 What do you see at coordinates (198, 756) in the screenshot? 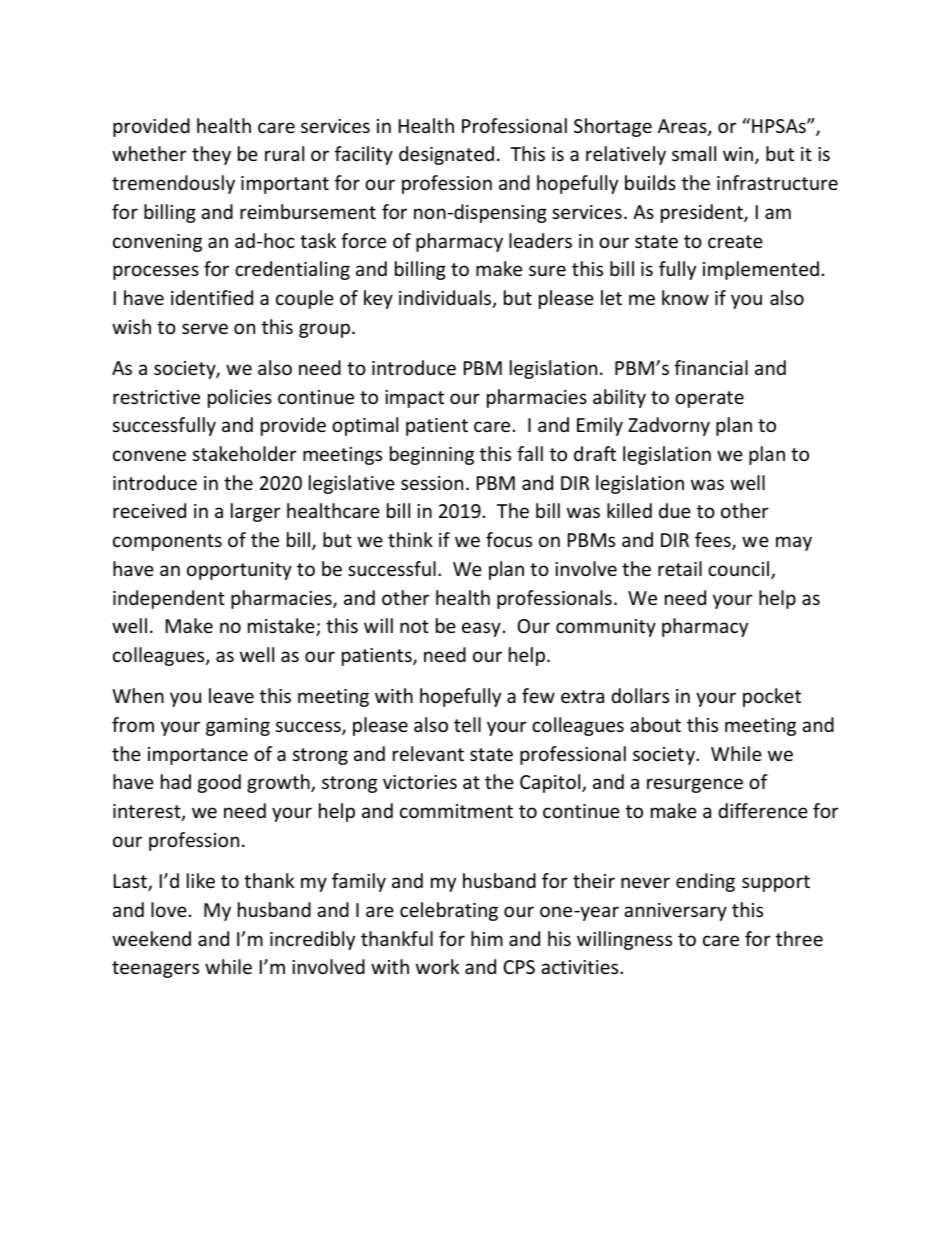
I see `importance` at bounding box center [198, 756].
